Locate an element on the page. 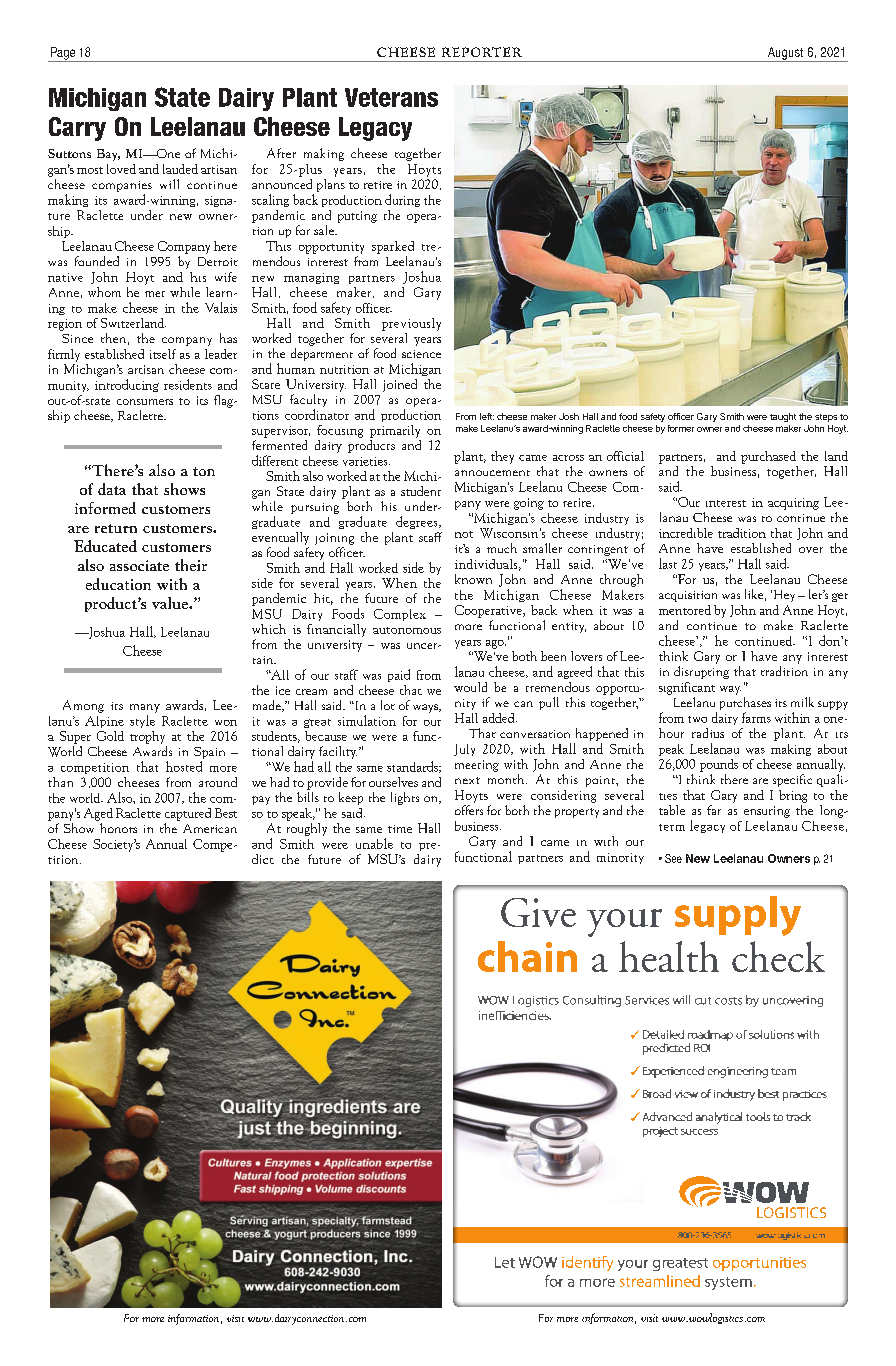  REPORTER is located at coordinates (482, 52).
